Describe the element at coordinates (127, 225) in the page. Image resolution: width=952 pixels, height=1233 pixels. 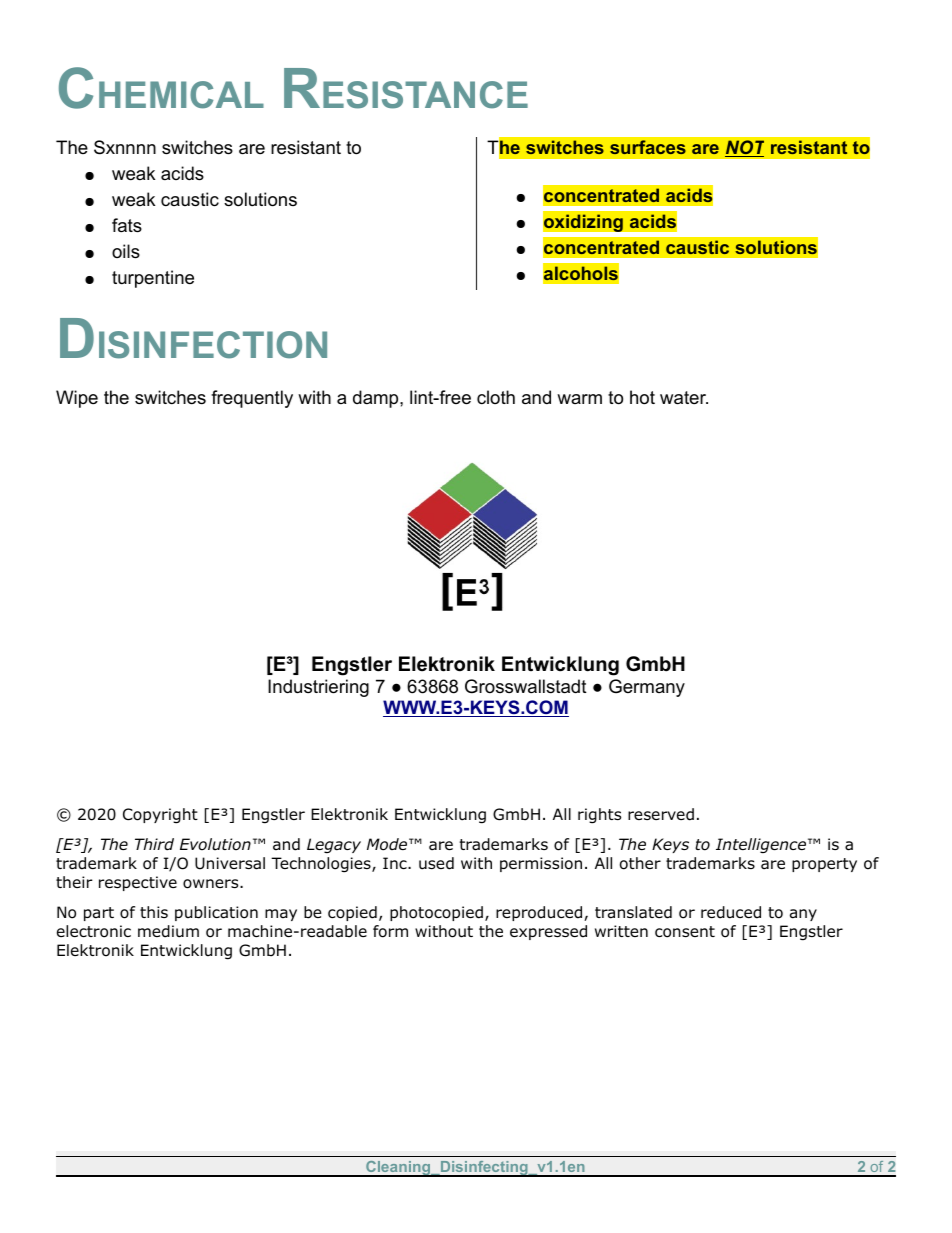
I see `fats` at that location.
